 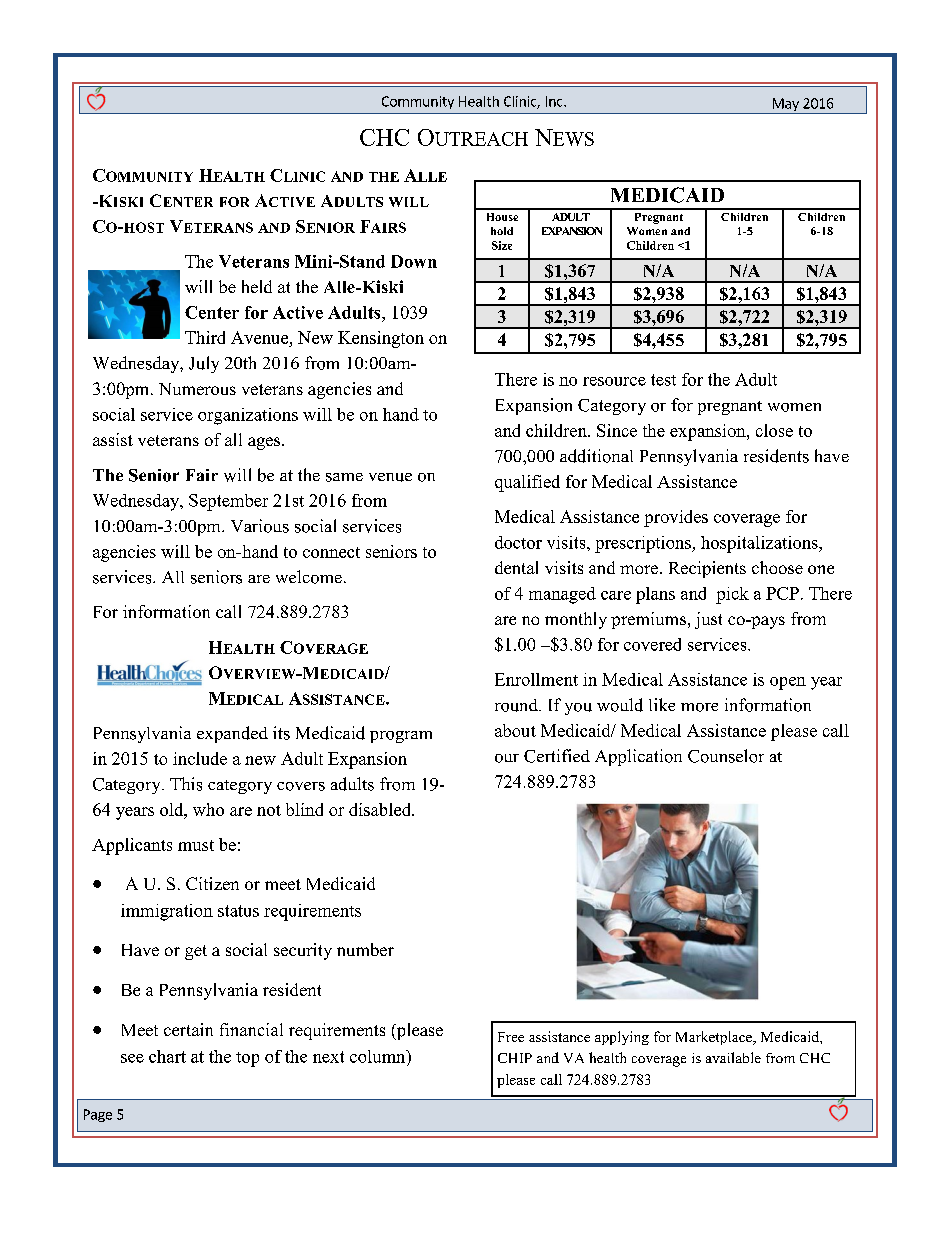 I want to click on held, so click(x=257, y=286).
